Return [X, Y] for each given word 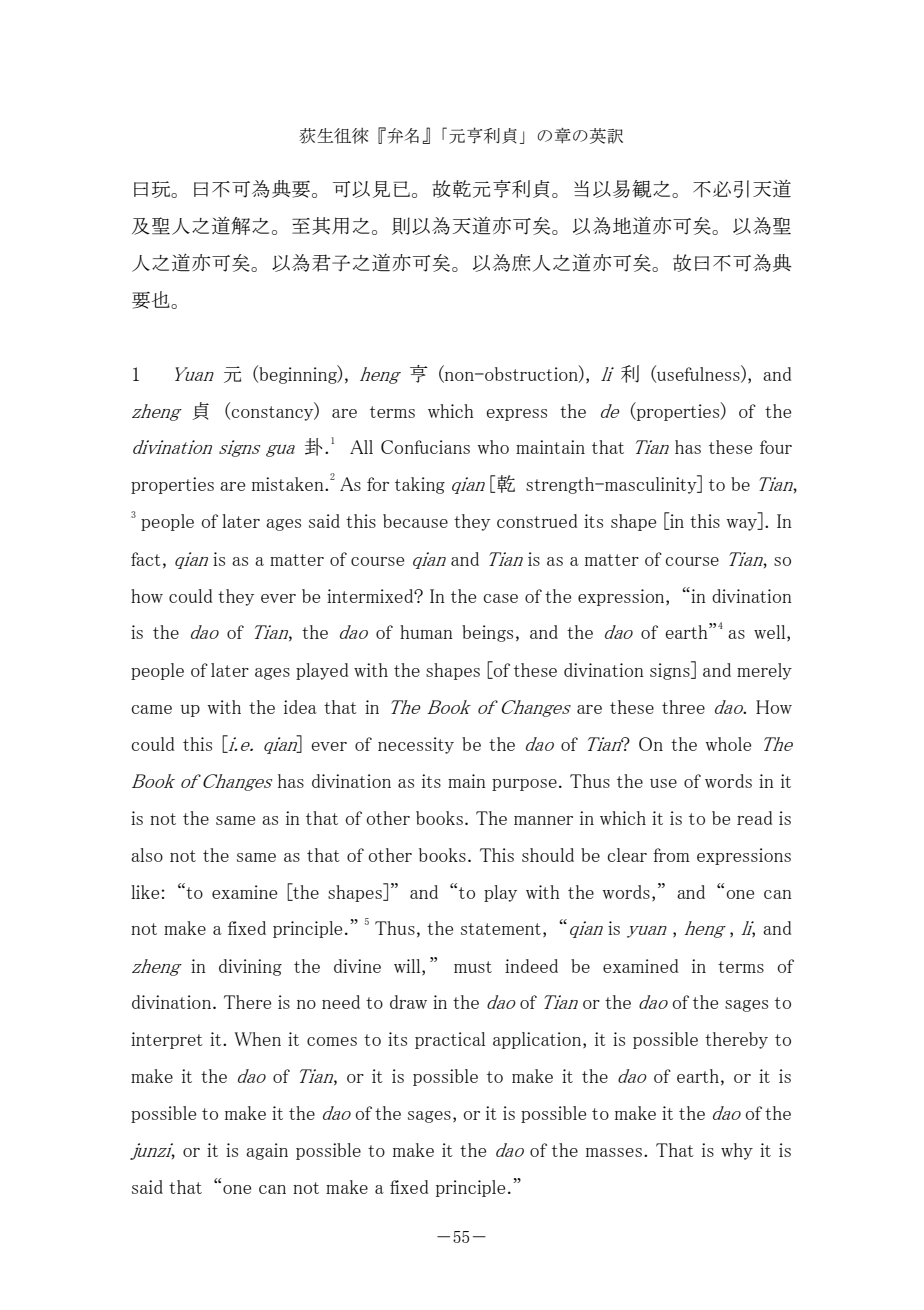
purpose [524, 785]
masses [614, 1152]
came [152, 709]
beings [487, 633]
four [776, 447]
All [361, 447]
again [267, 1151]
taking [420, 485]
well [771, 633]
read [755, 818]
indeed [531, 966]
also [147, 855]
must [473, 967]
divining [250, 967]
